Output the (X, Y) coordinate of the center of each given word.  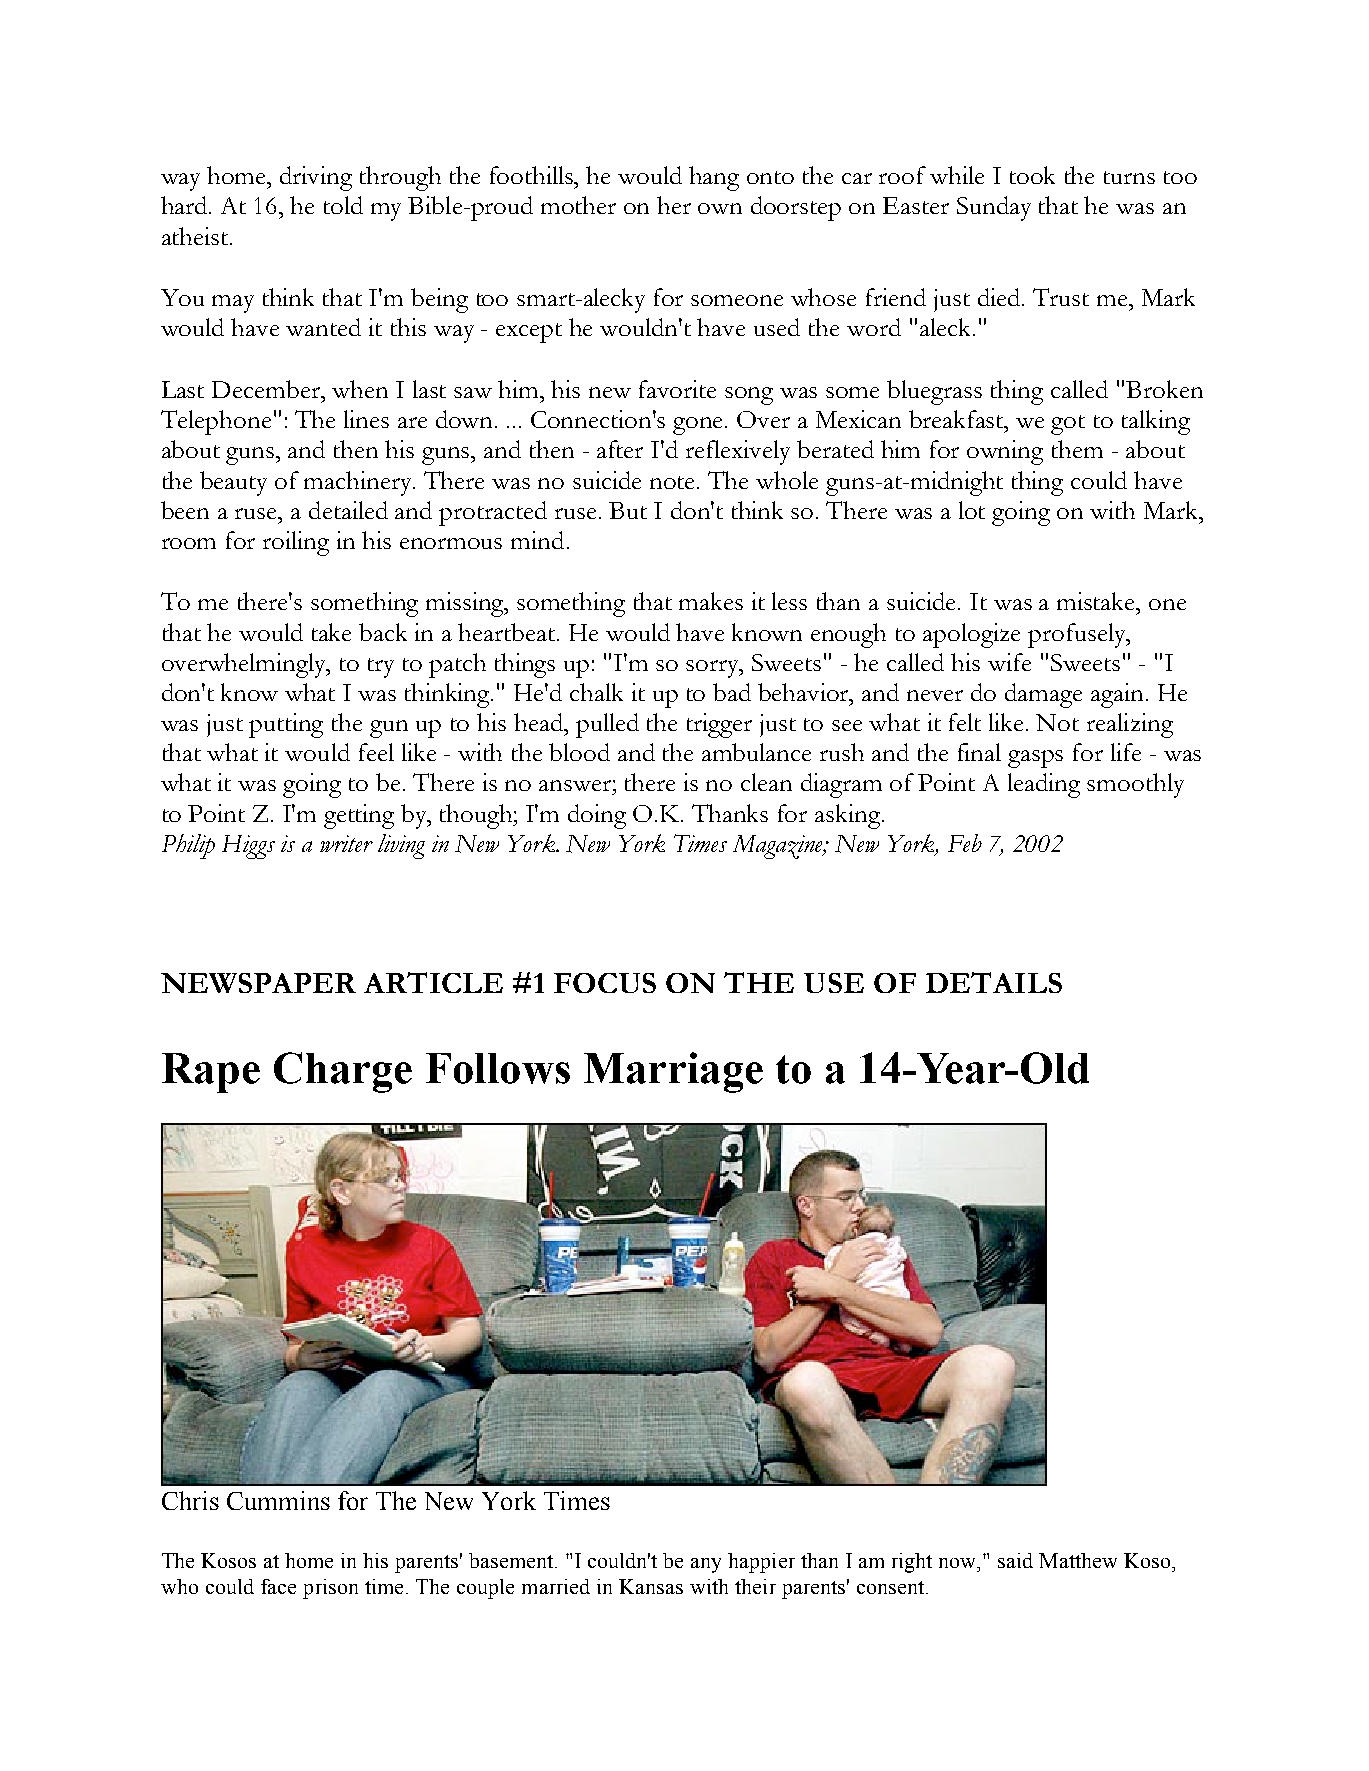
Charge (343, 1072)
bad (732, 692)
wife (1009, 662)
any (706, 1565)
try (381, 668)
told (343, 205)
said (1015, 1560)
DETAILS (994, 982)
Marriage (673, 1072)
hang (714, 178)
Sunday (994, 208)
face (278, 1586)
